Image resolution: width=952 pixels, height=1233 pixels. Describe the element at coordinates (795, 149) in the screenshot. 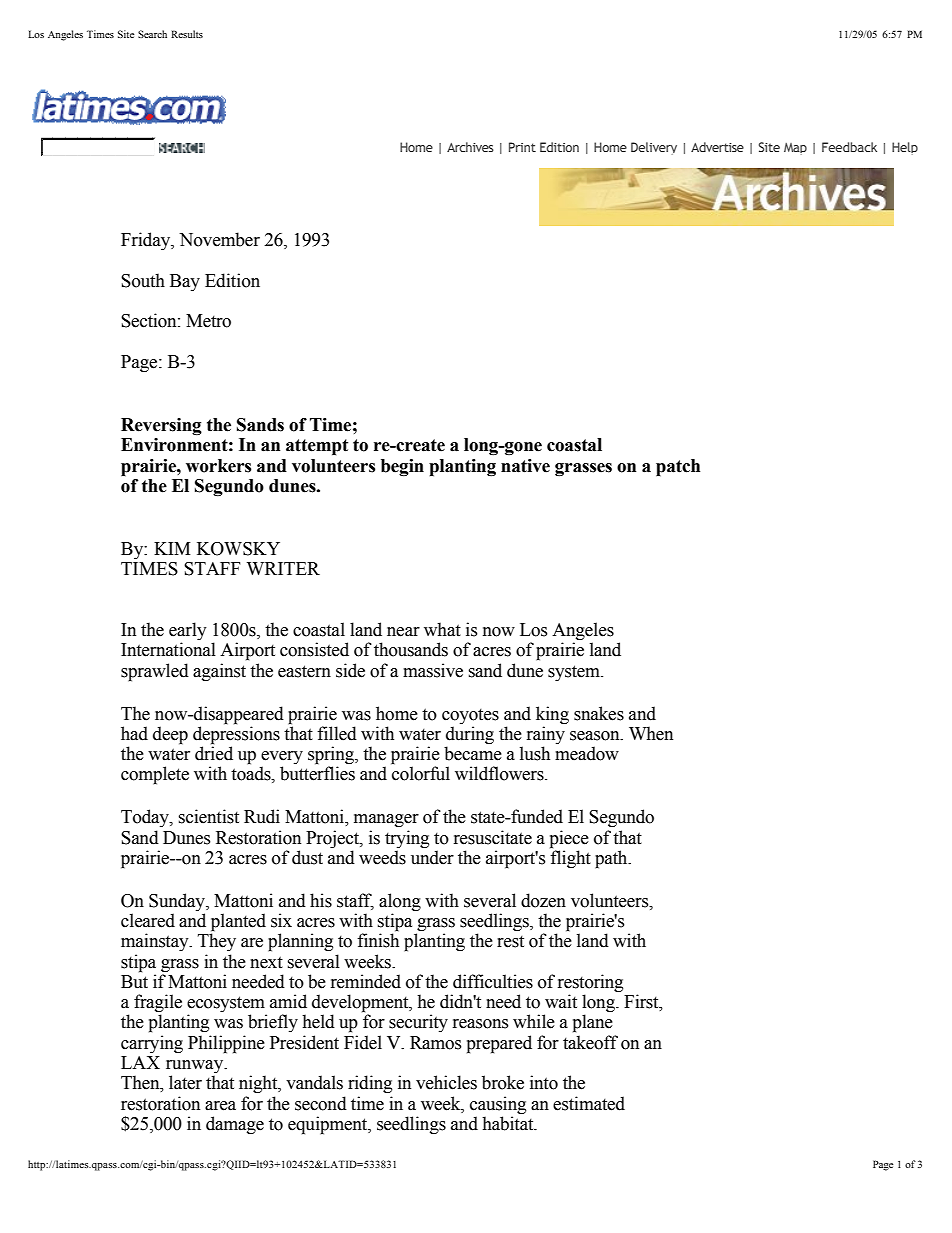

I see `Map` at that location.
